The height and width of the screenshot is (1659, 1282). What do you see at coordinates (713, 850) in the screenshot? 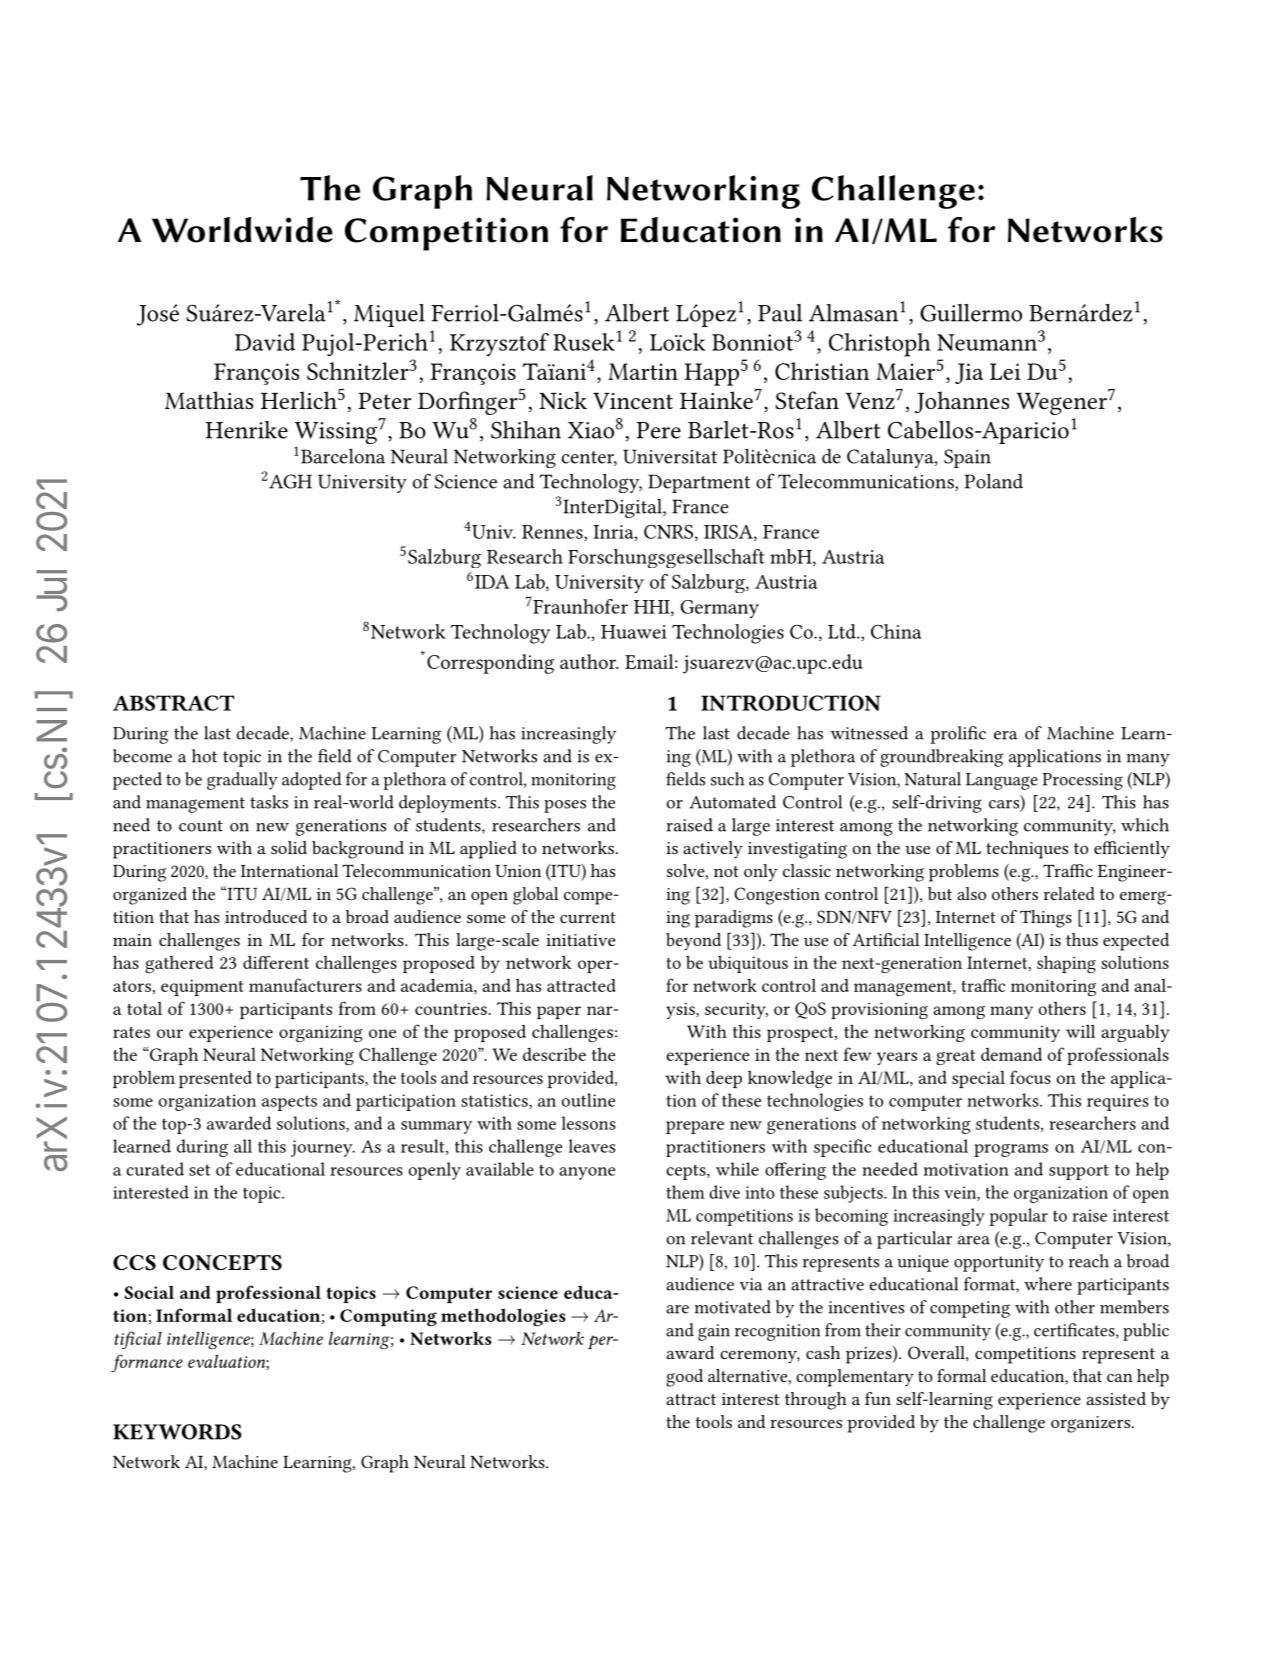
I see `actively` at bounding box center [713, 850].
